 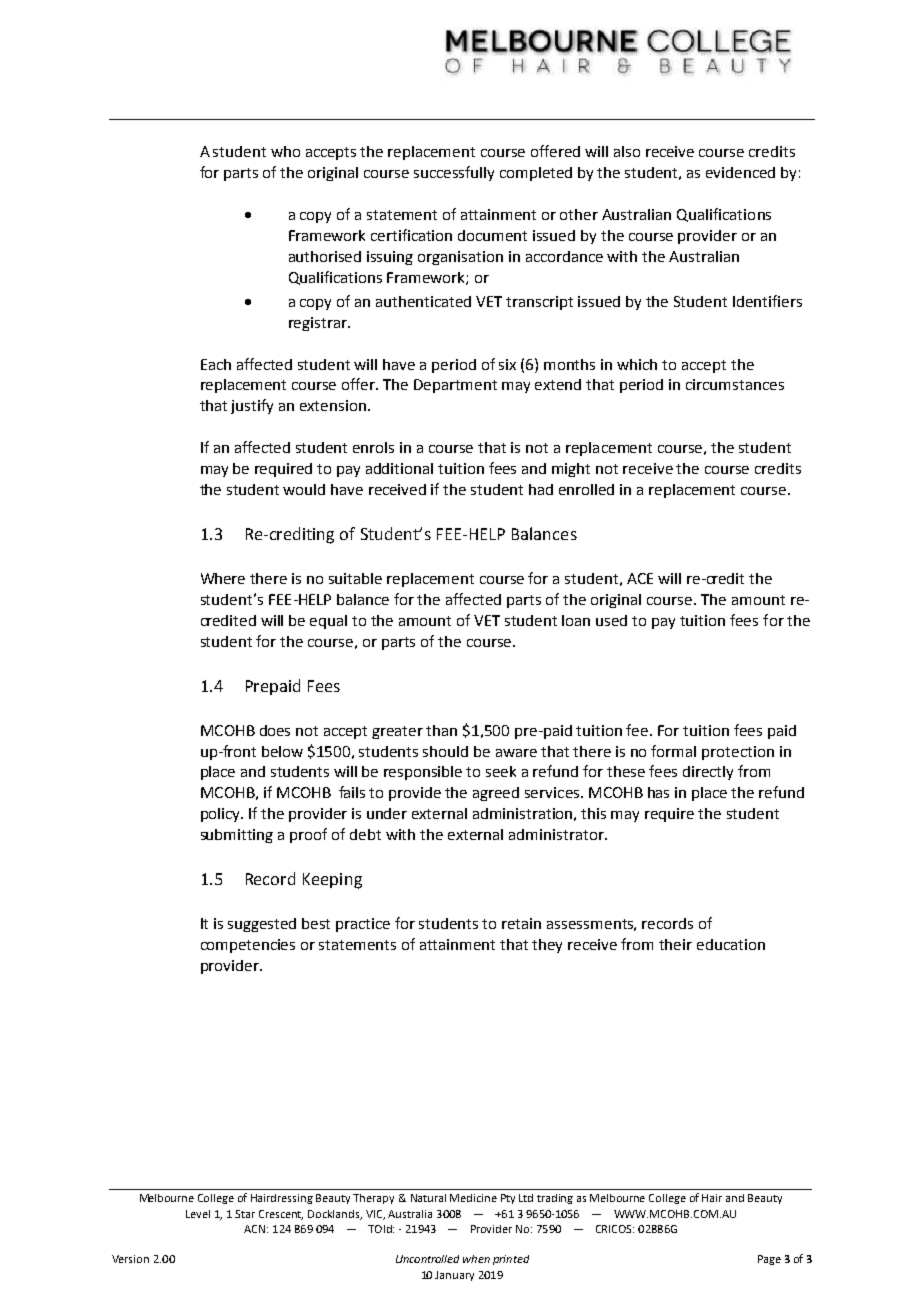 I want to click on than, so click(x=441, y=730).
